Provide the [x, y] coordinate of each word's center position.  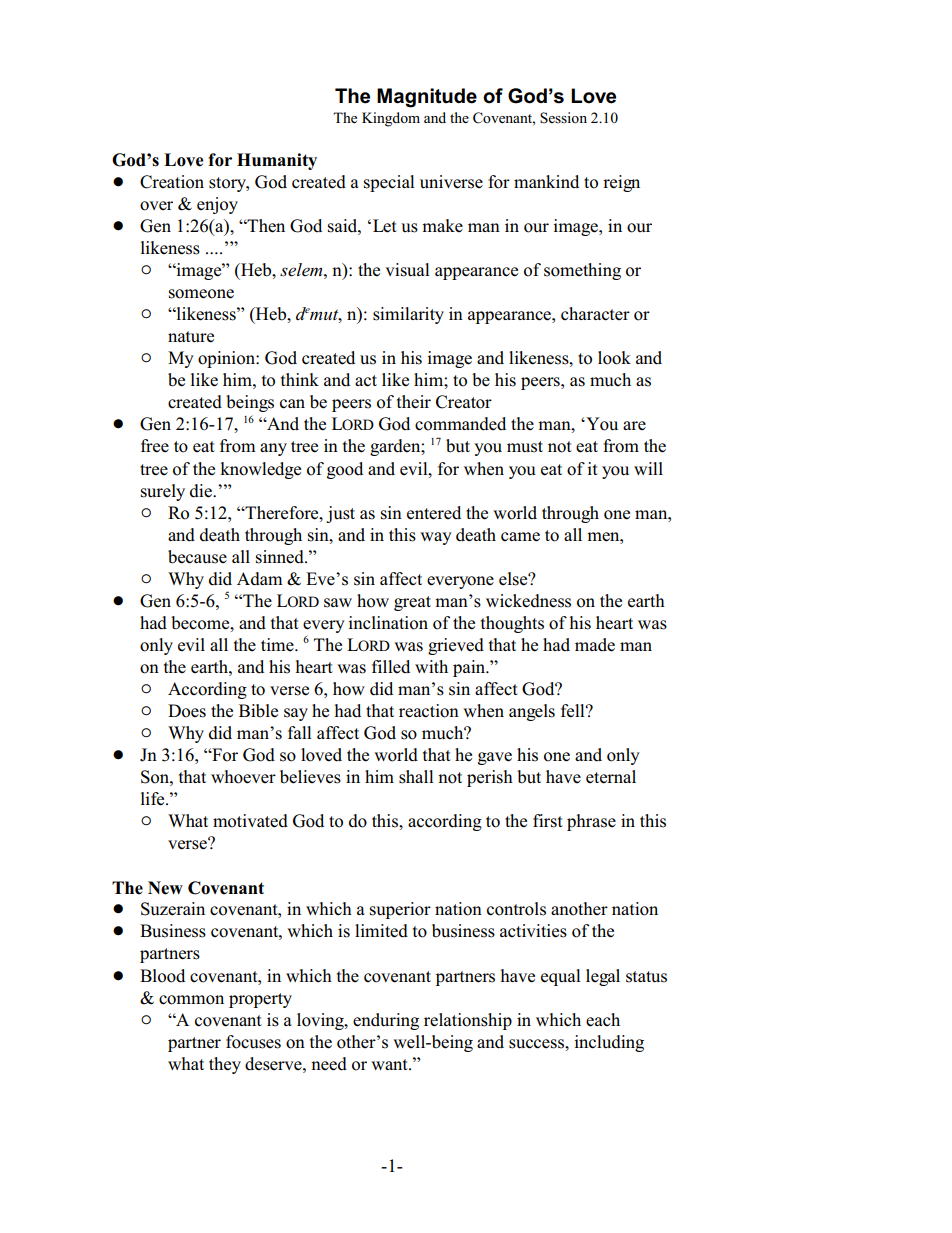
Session [563, 118]
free [155, 446]
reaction [429, 711]
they [225, 1065]
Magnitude [427, 98]
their [414, 402]
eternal [611, 777]
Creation [172, 182]
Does [187, 711]
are [634, 425]
